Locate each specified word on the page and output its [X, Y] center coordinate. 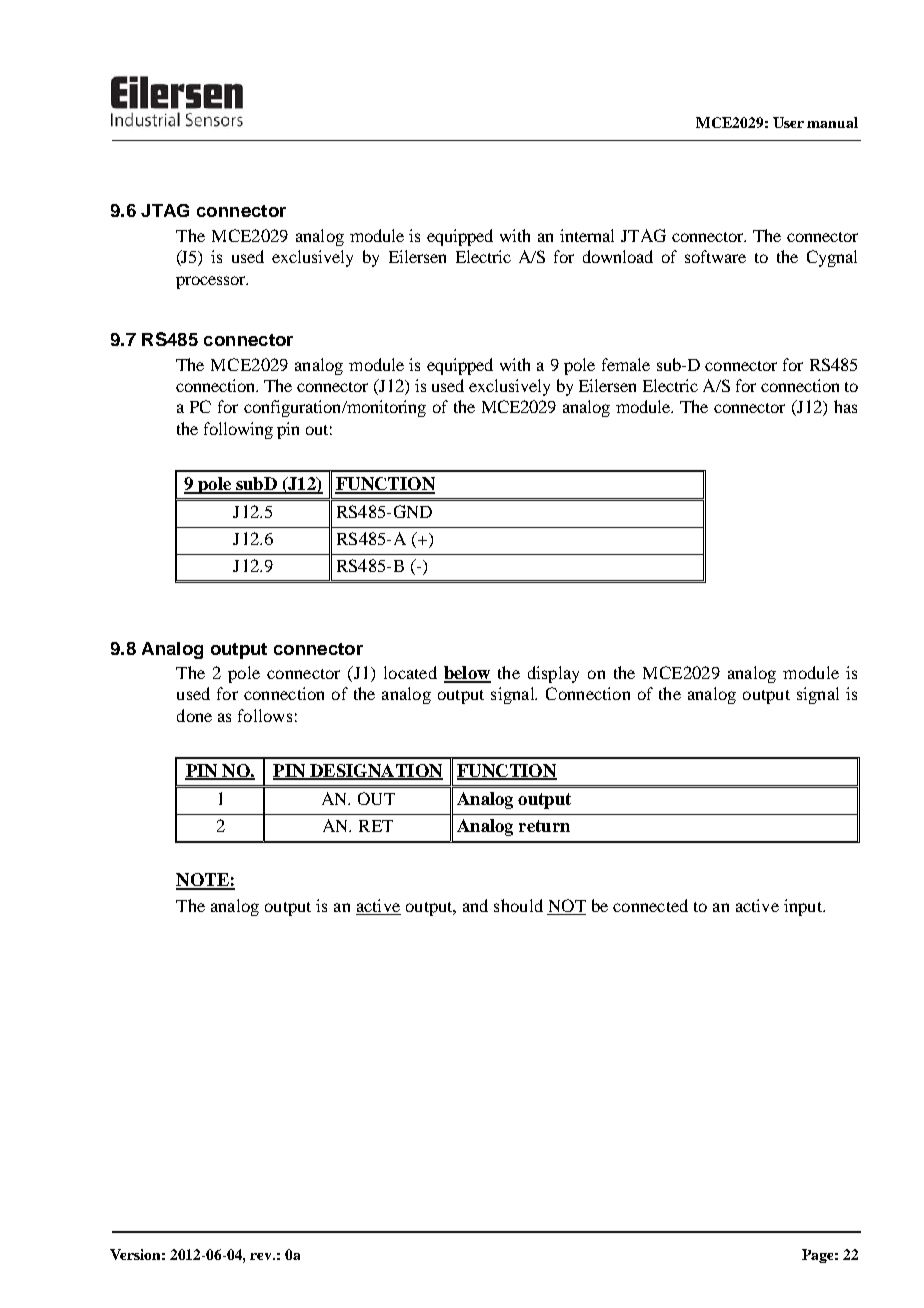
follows [265, 715]
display [553, 674]
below [467, 674]
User [788, 122]
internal [587, 235]
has [845, 406]
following [238, 430]
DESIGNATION [375, 771]
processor [212, 282]
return [544, 826]
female [626, 364]
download [618, 256]
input [804, 907]
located [410, 672]
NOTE [203, 881]
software [715, 256]
